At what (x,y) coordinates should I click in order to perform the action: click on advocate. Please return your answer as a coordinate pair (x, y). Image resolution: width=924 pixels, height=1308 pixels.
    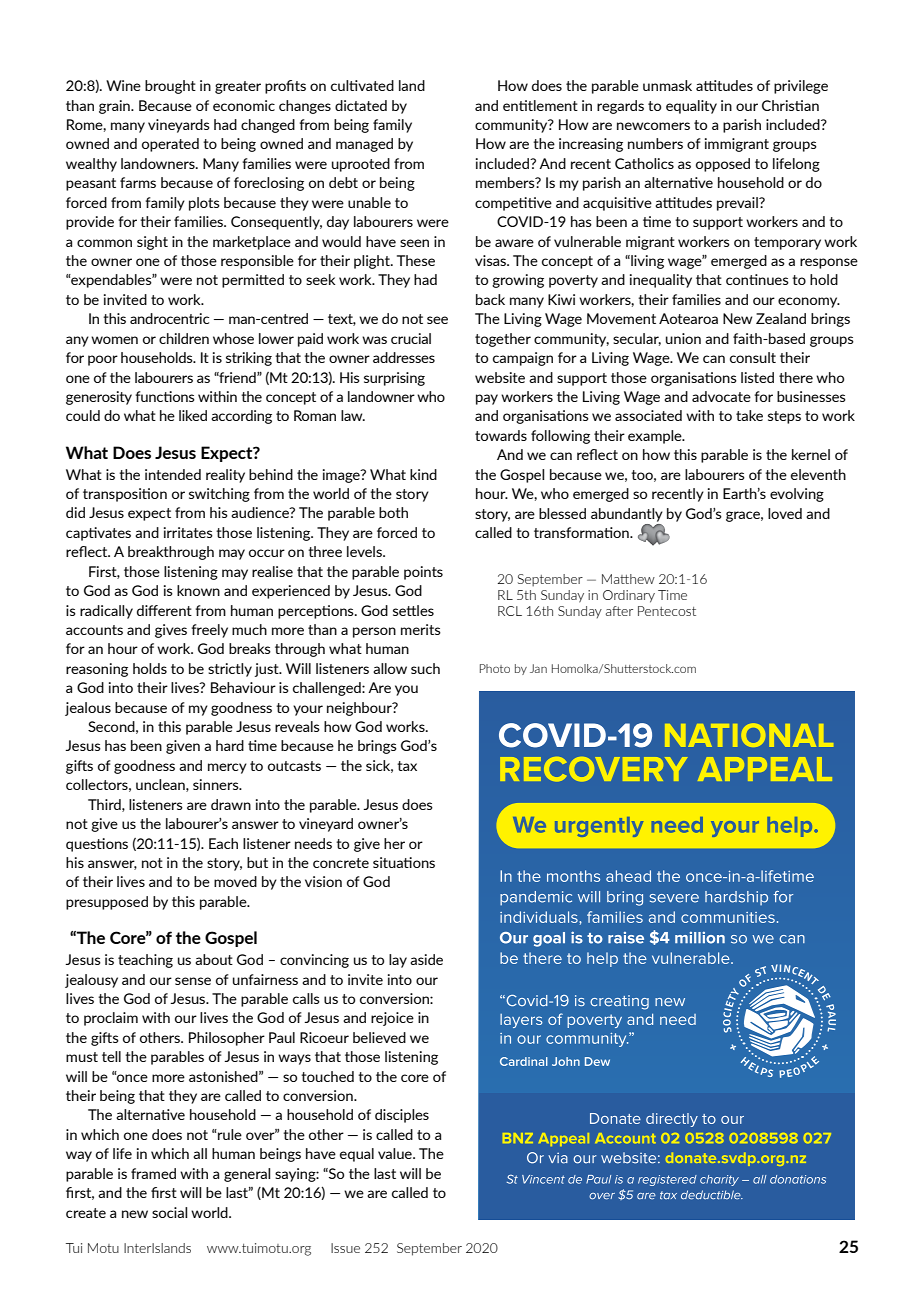
    Looking at the image, I should click on (721, 396).
